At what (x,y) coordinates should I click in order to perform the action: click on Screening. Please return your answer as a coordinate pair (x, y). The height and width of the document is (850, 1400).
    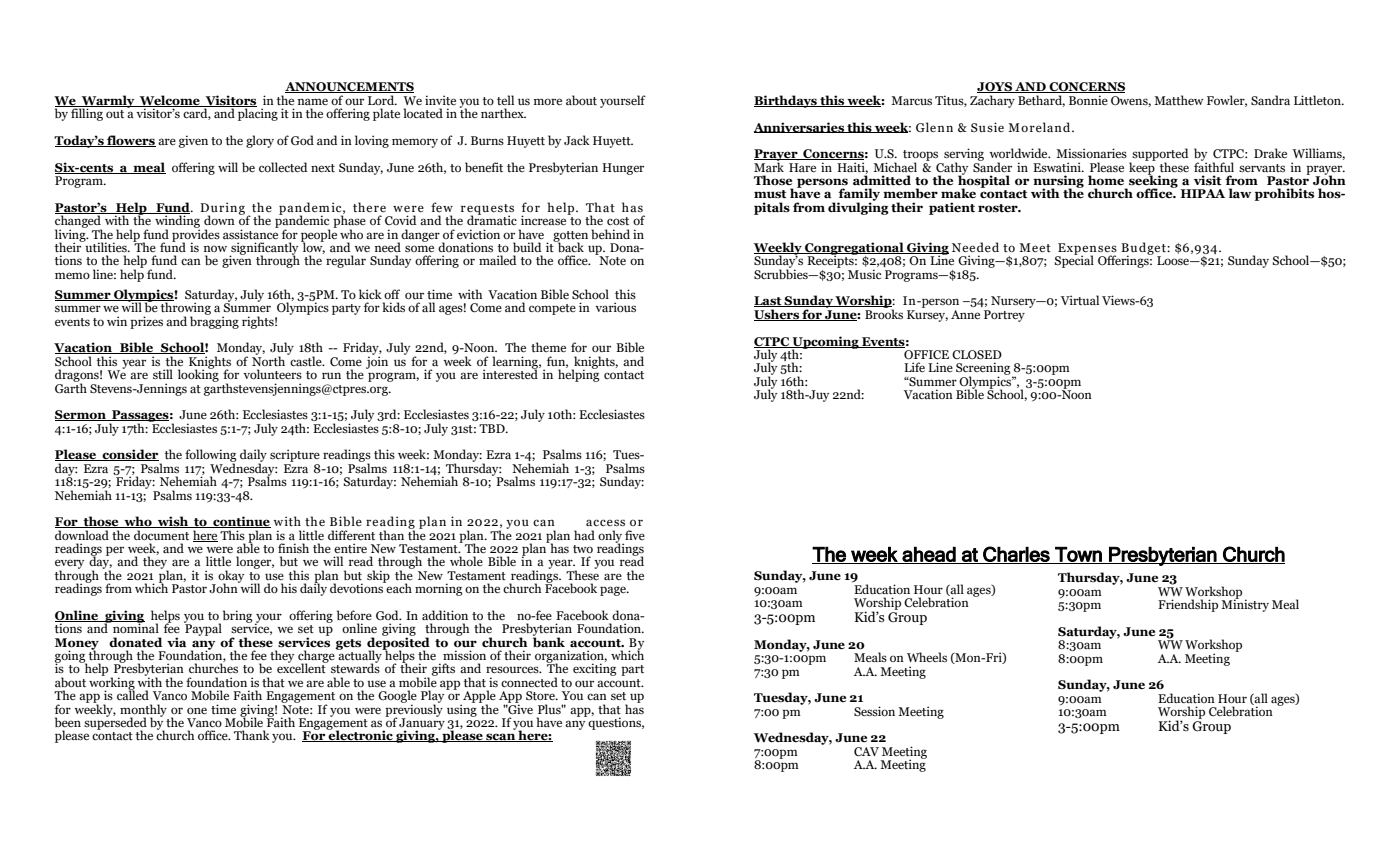
    Looking at the image, I should click on (984, 369).
